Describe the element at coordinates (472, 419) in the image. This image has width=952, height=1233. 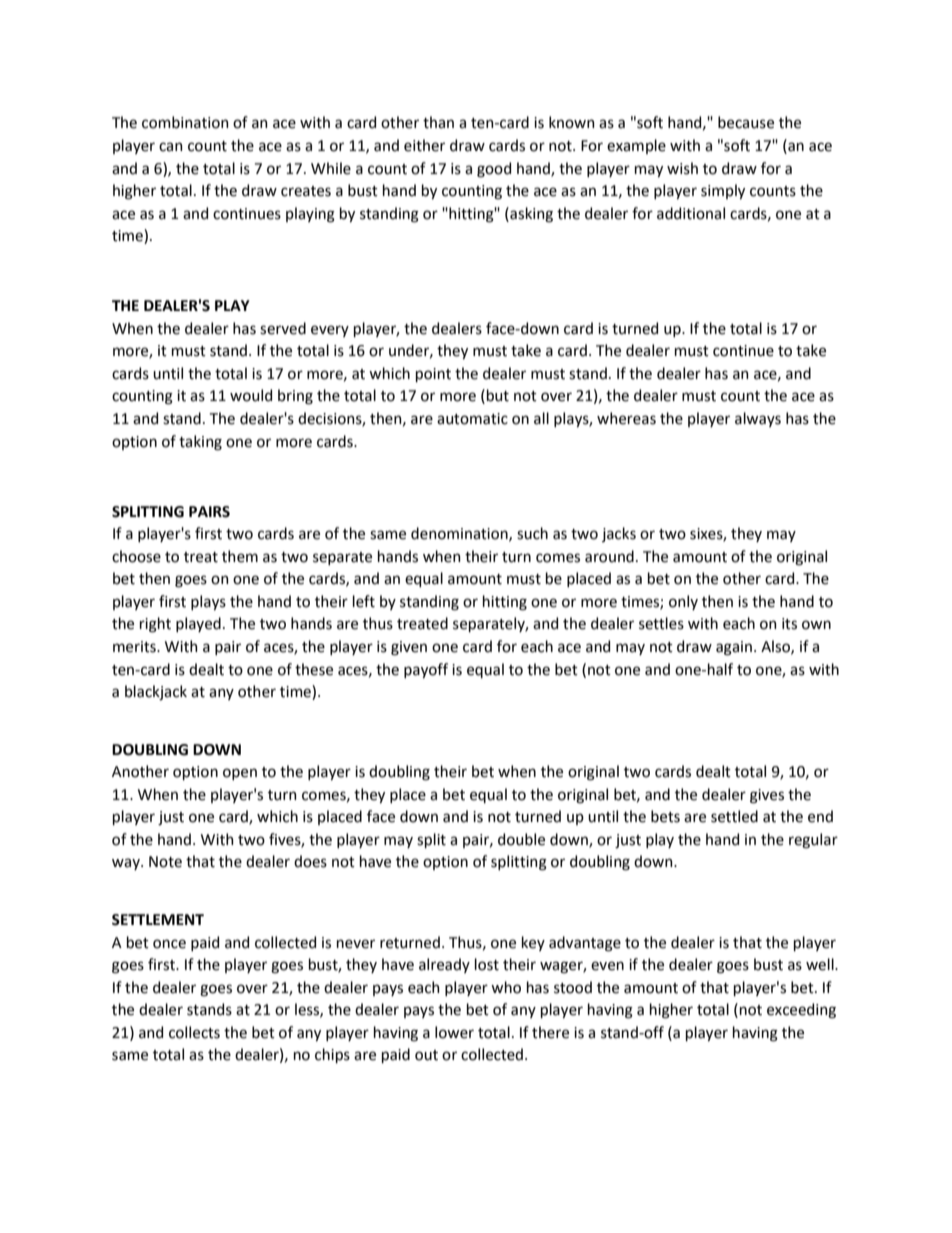
I see `automatic` at that location.
